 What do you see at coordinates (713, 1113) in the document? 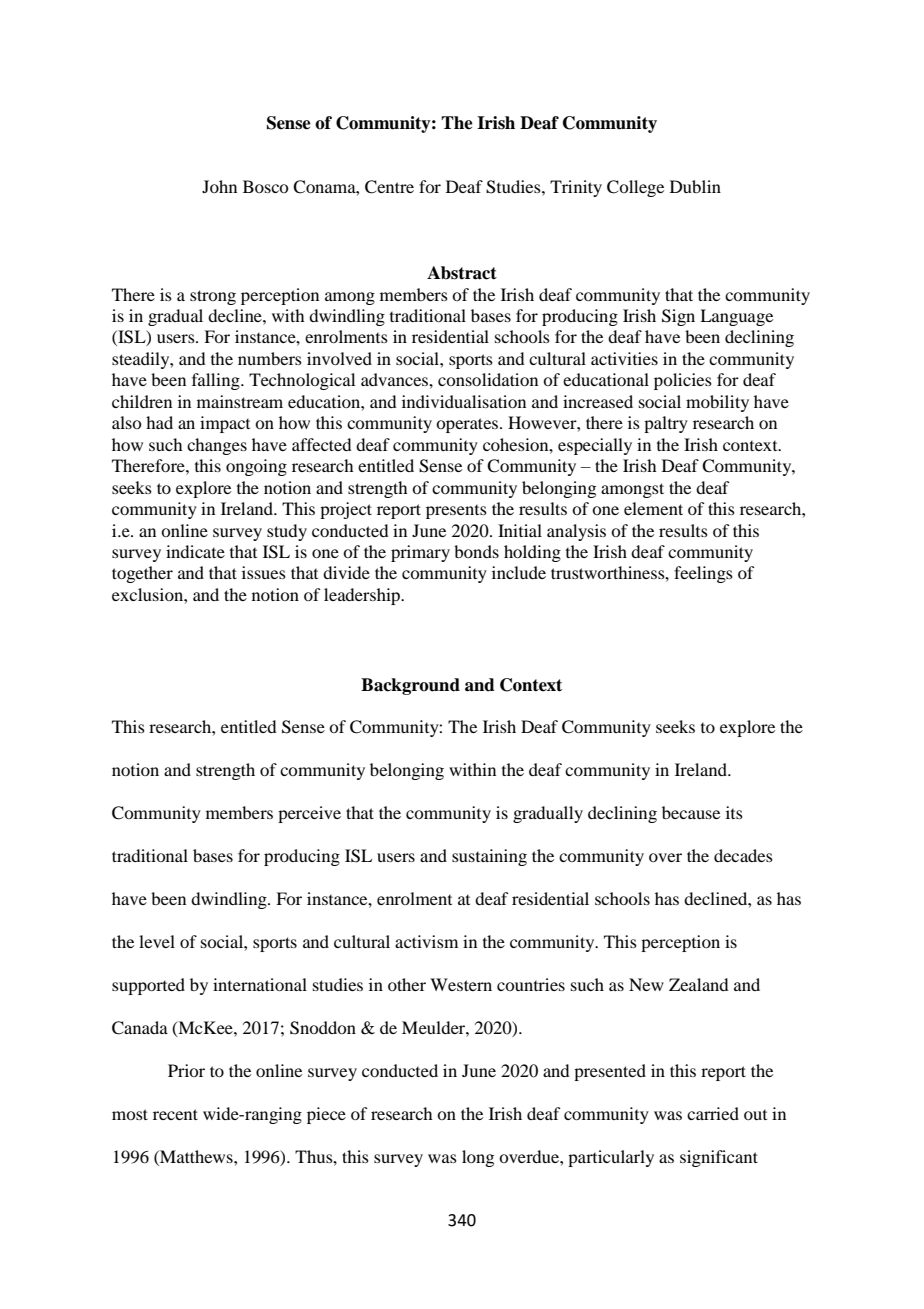
I see `carried` at bounding box center [713, 1113].
